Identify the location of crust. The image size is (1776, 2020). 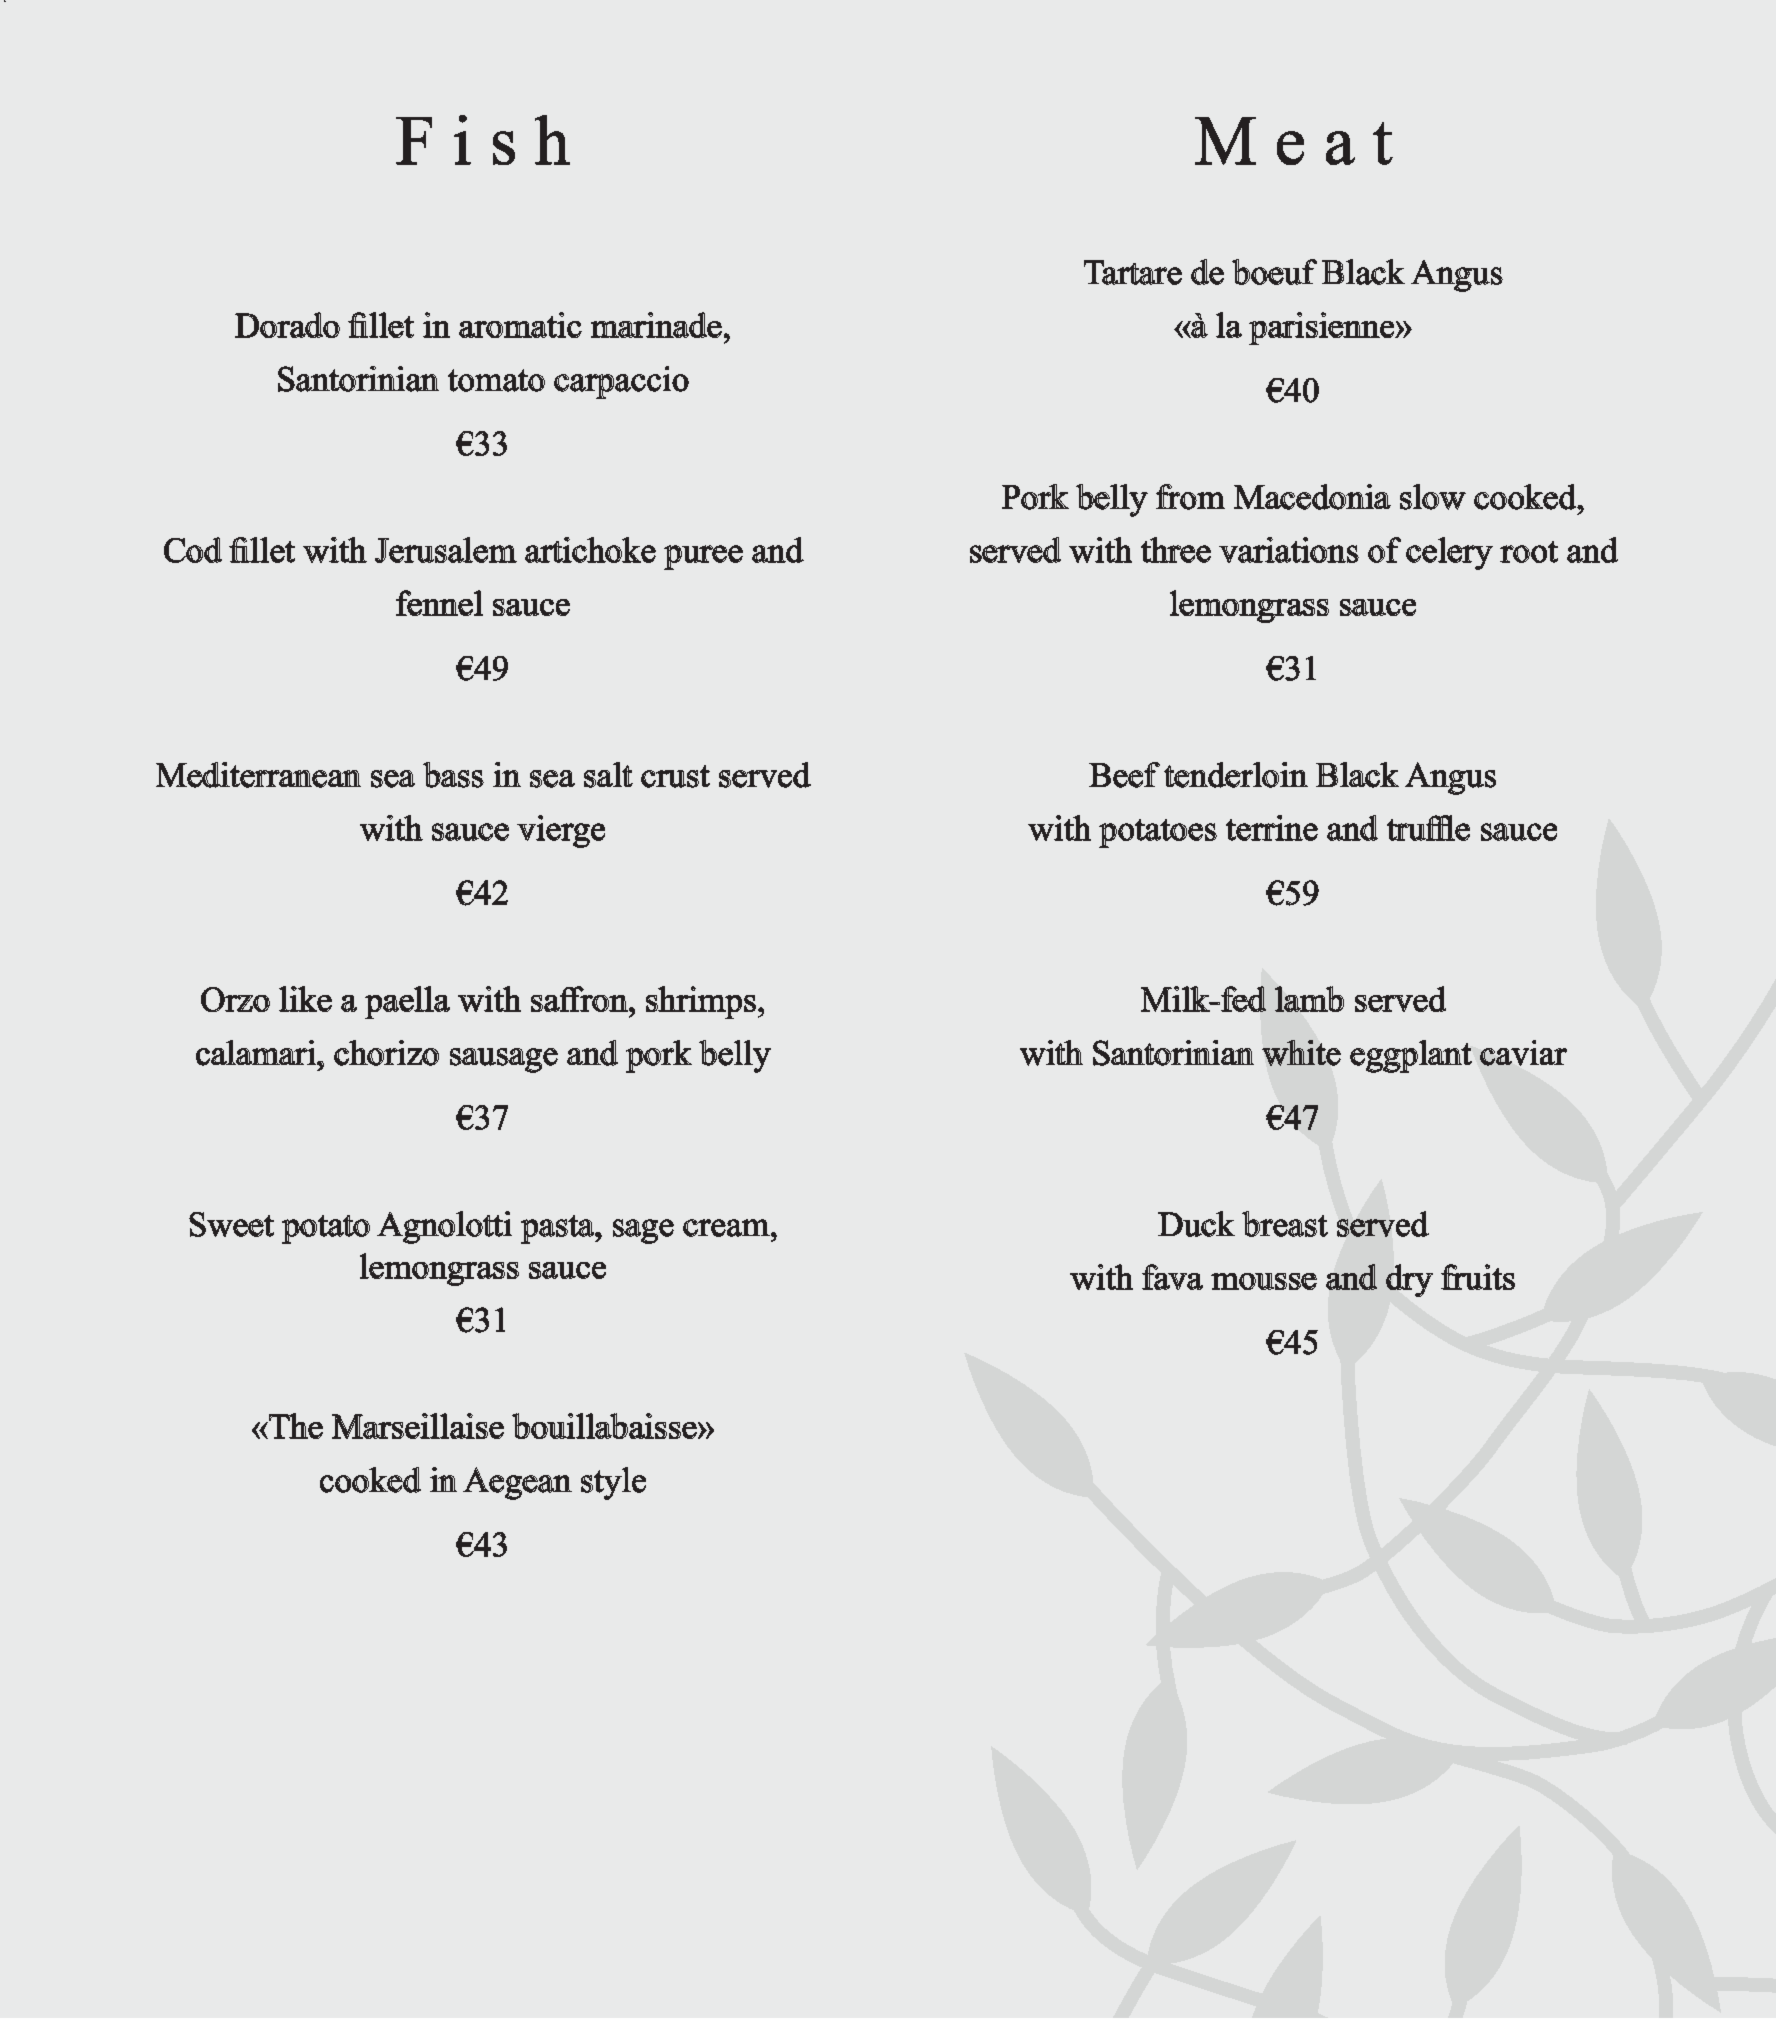
(675, 776).
